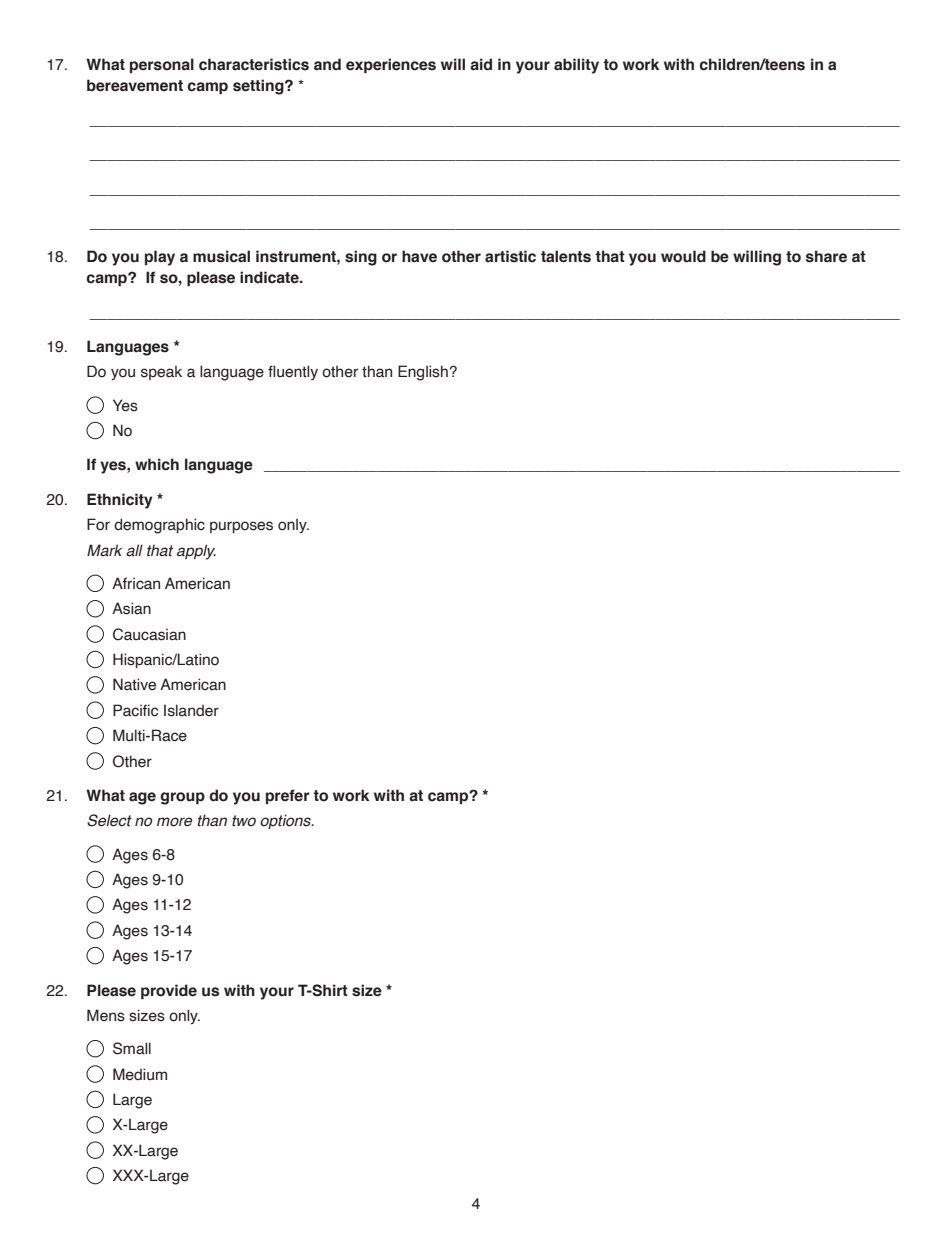 This screenshot has width=952, height=1233. I want to click on play, so click(160, 258).
